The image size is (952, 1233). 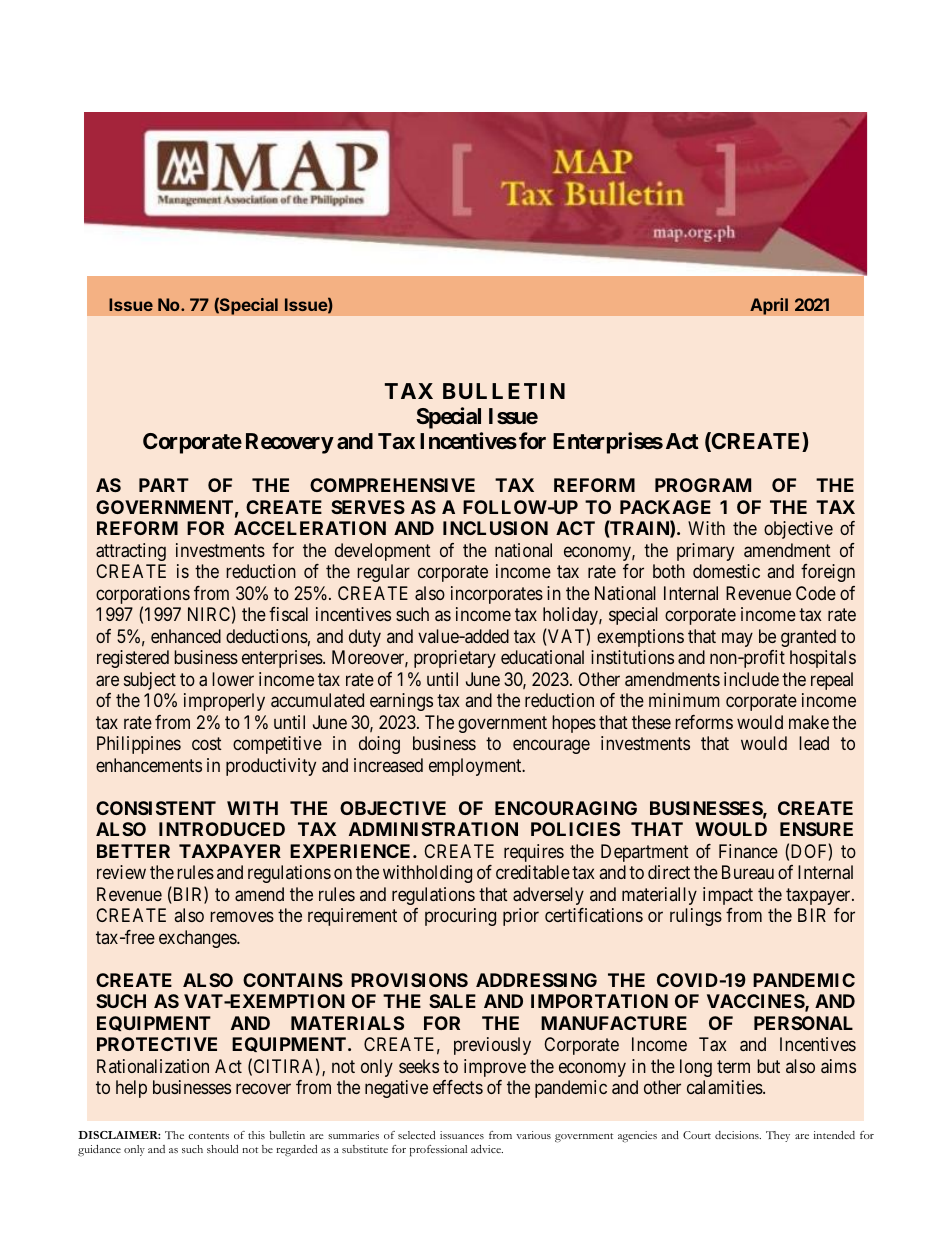 What do you see at coordinates (809, 722) in the screenshot?
I see `make` at bounding box center [809, 722].
